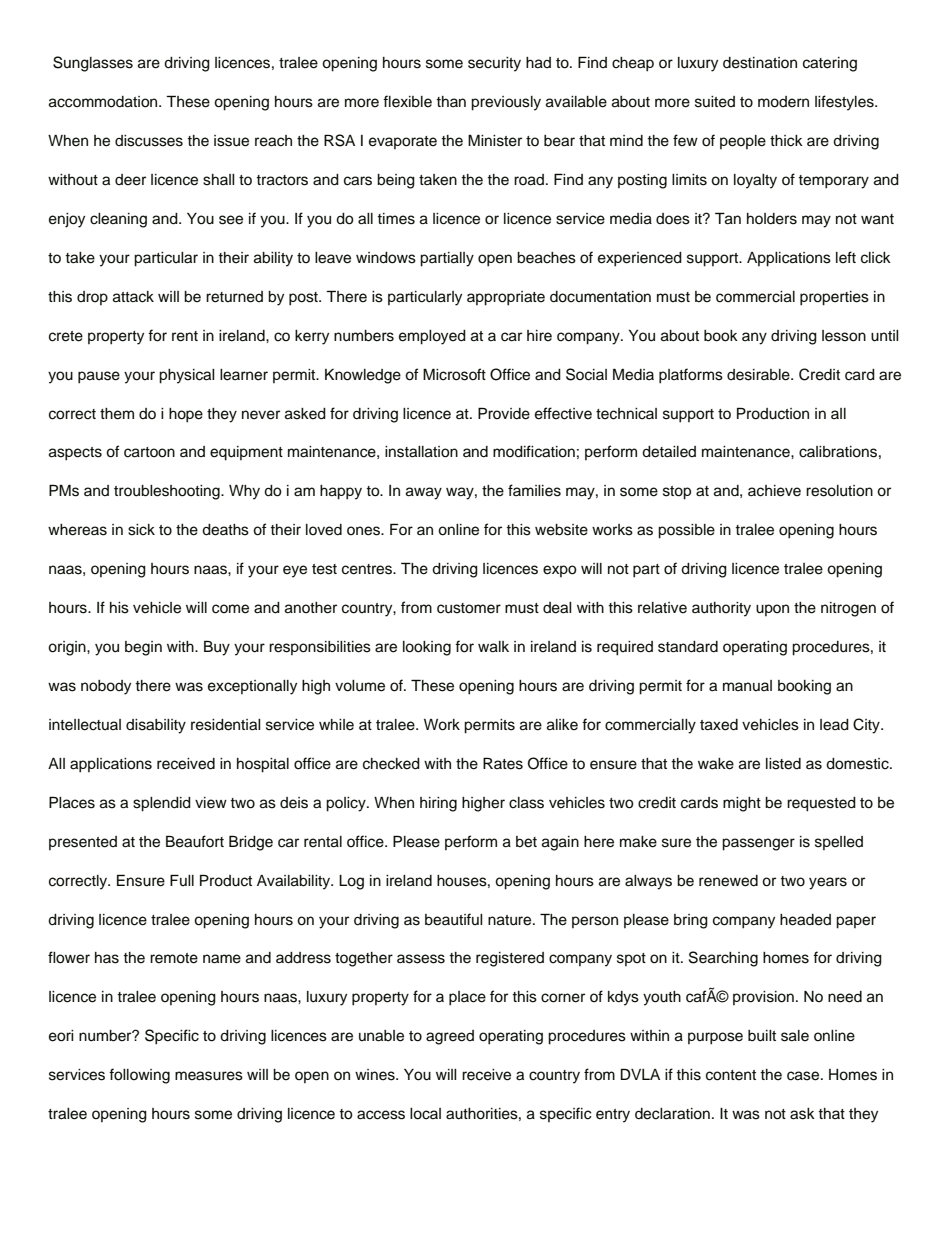  I want to click on than, so click(451, 101).
